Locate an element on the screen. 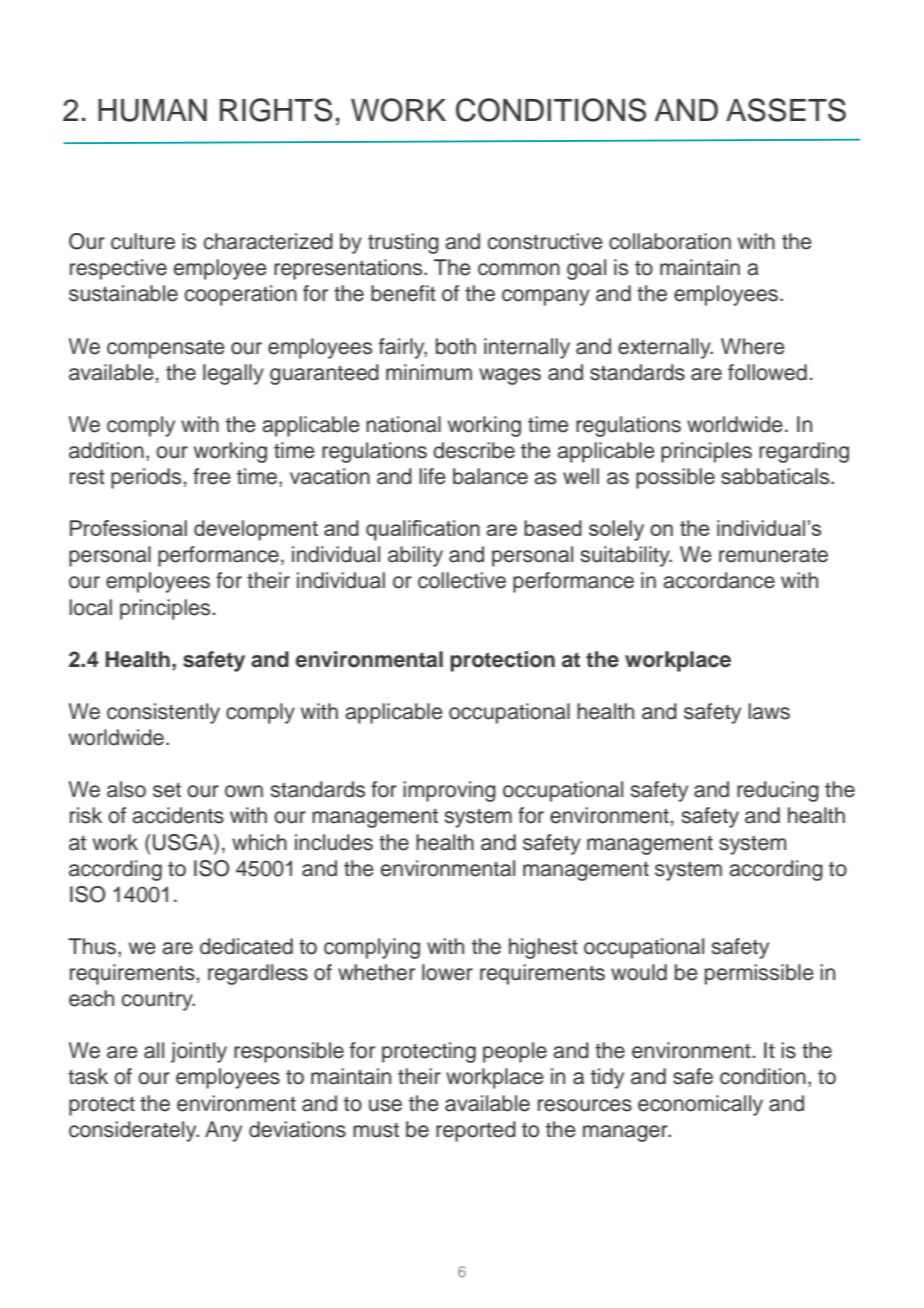 The height and width of the screenshot is (1308, 924). local is located at coordinates (90, 607).
